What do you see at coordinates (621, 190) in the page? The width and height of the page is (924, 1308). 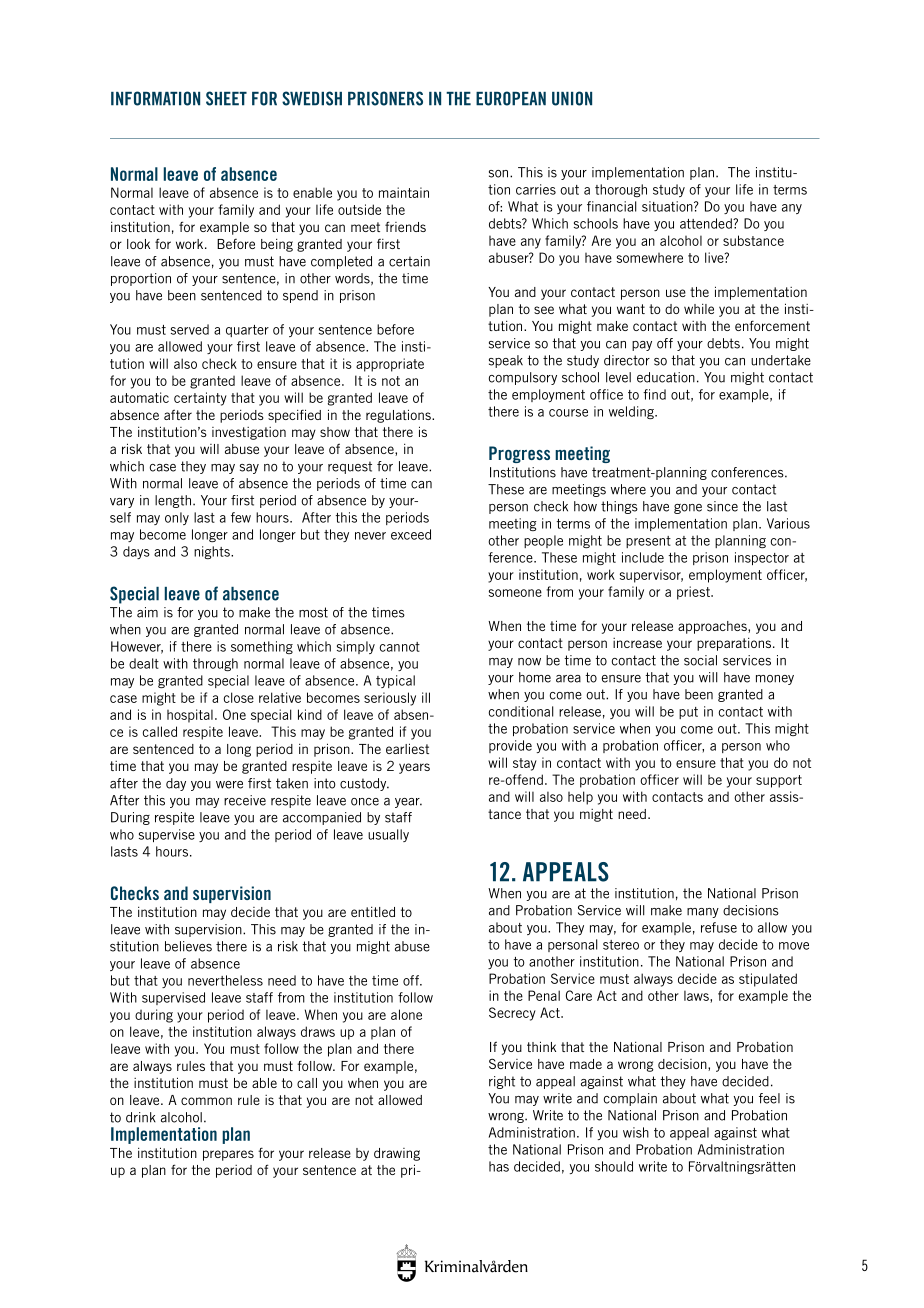 I see `thorough` at bounding box center [621, 190].
